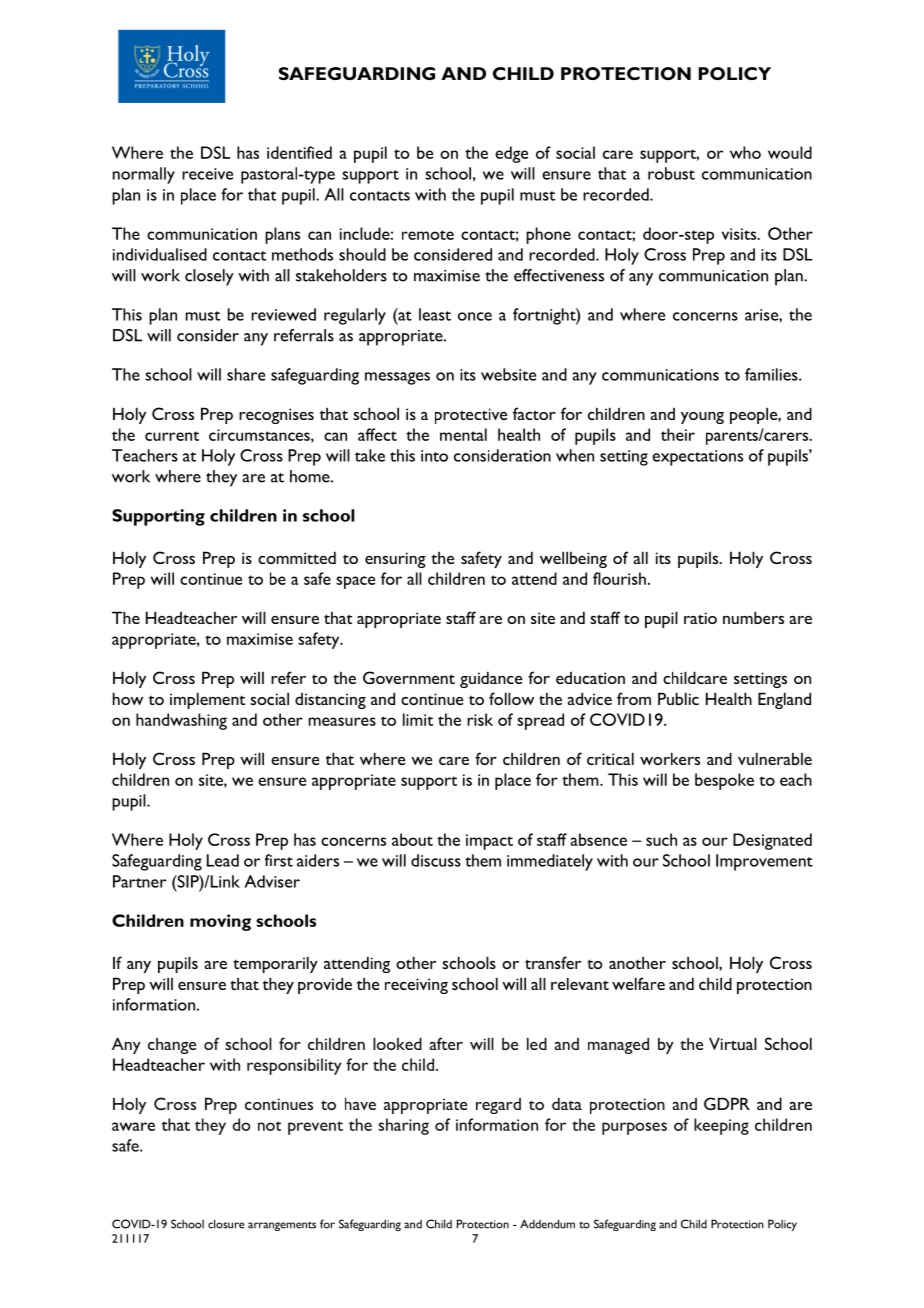 Image resolution: width=924 pixels, height=1308 pixels. I want to click on closure, so click(226, 1224).
